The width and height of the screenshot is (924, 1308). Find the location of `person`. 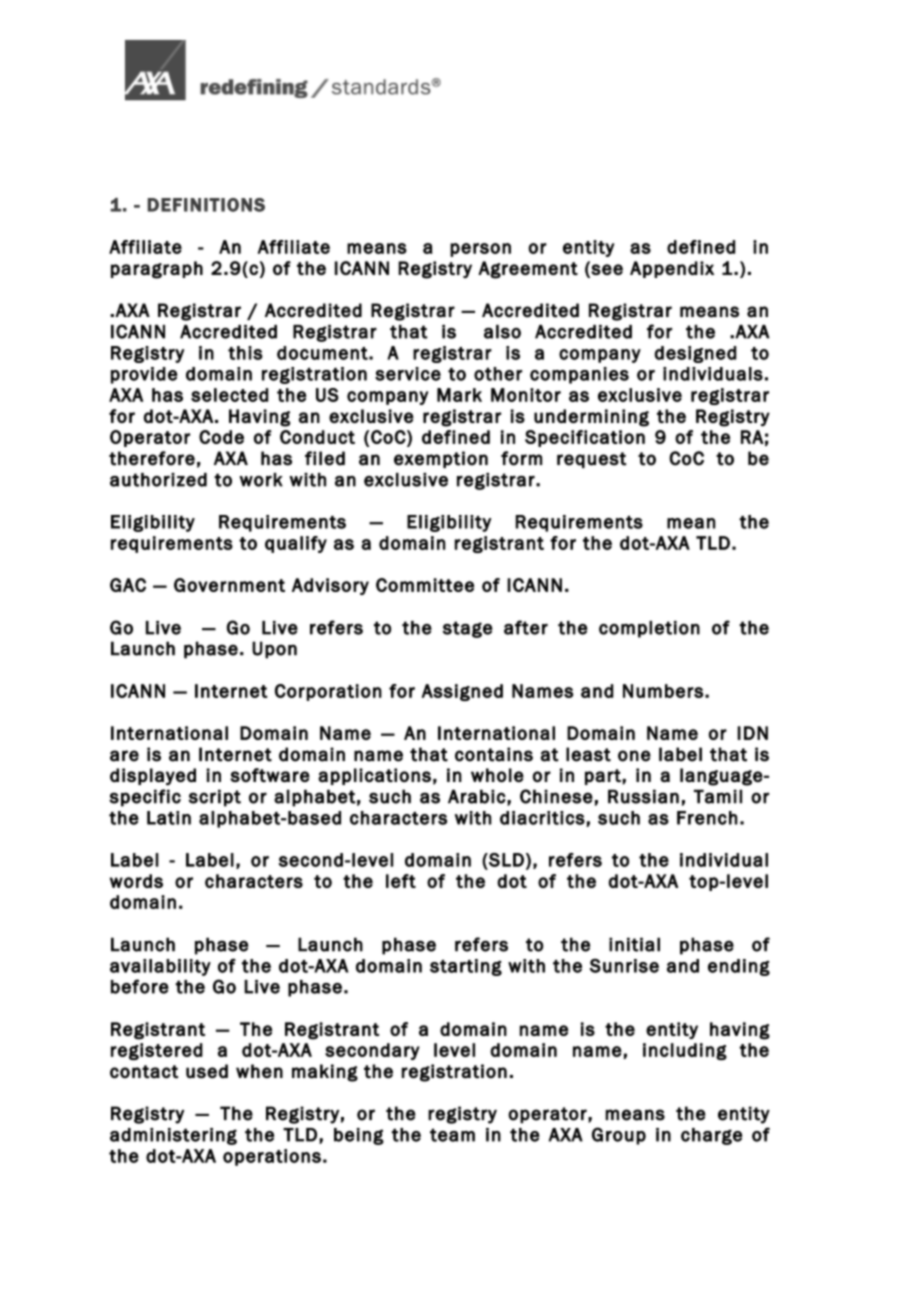

person is located at coordinates (480, 250).
